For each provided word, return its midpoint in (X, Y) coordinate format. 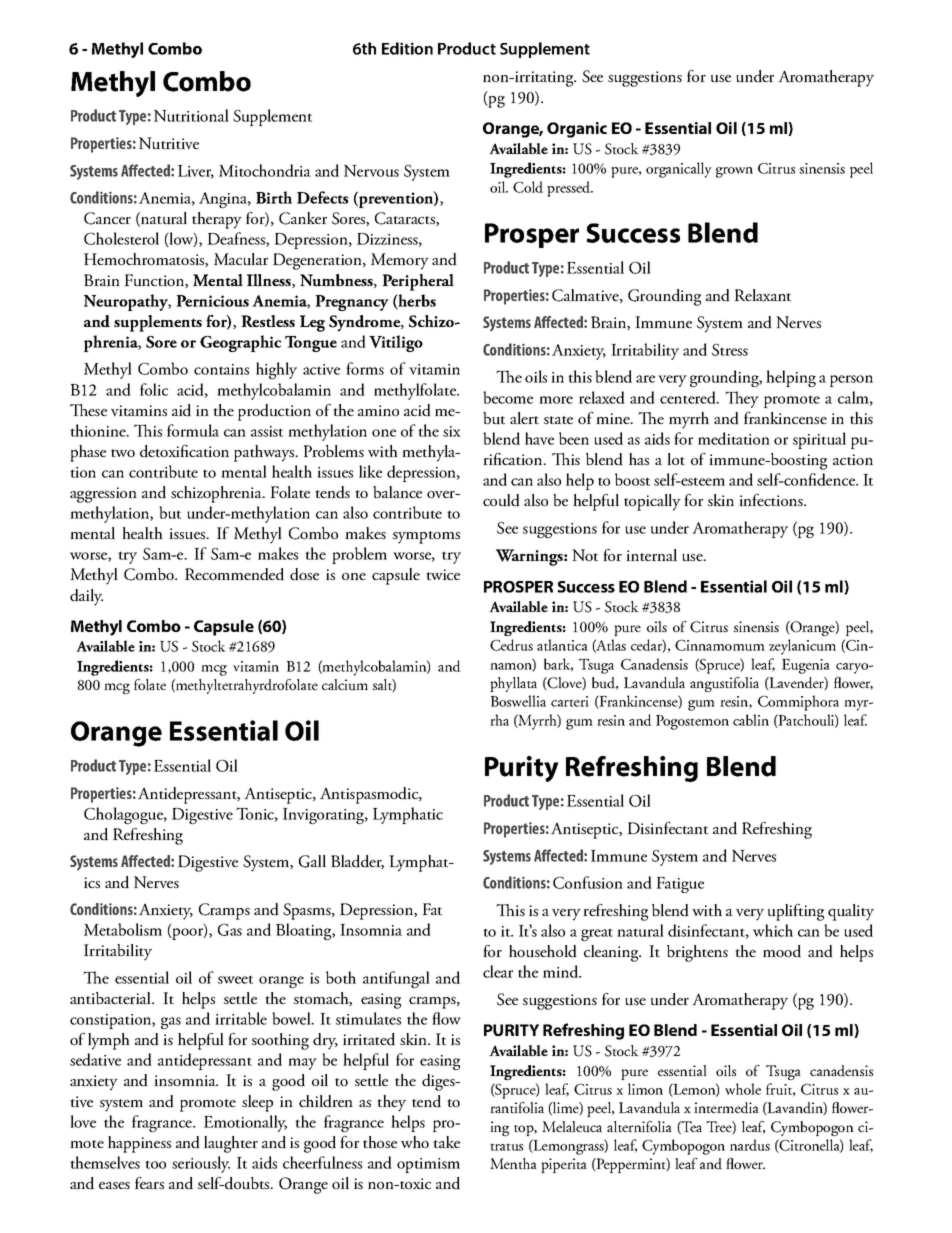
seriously (201, 1164)
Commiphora (798, 703)
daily (86, 597)
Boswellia (518, 701)
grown (734, 172)
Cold (528, 187)
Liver (196, 172)
